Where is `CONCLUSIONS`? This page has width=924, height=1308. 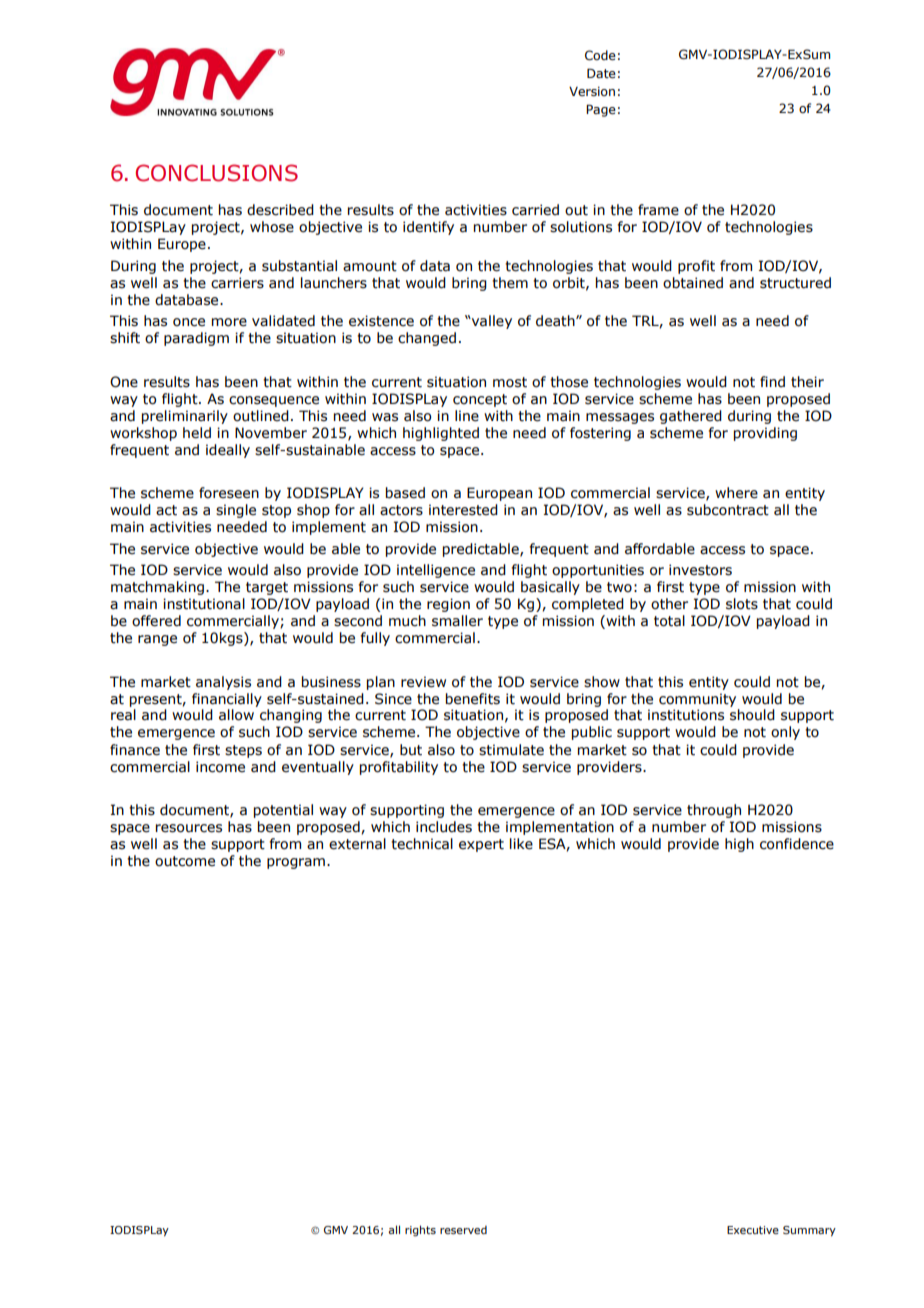 CONCLUSIONS is located at coordinates (217, 173).
